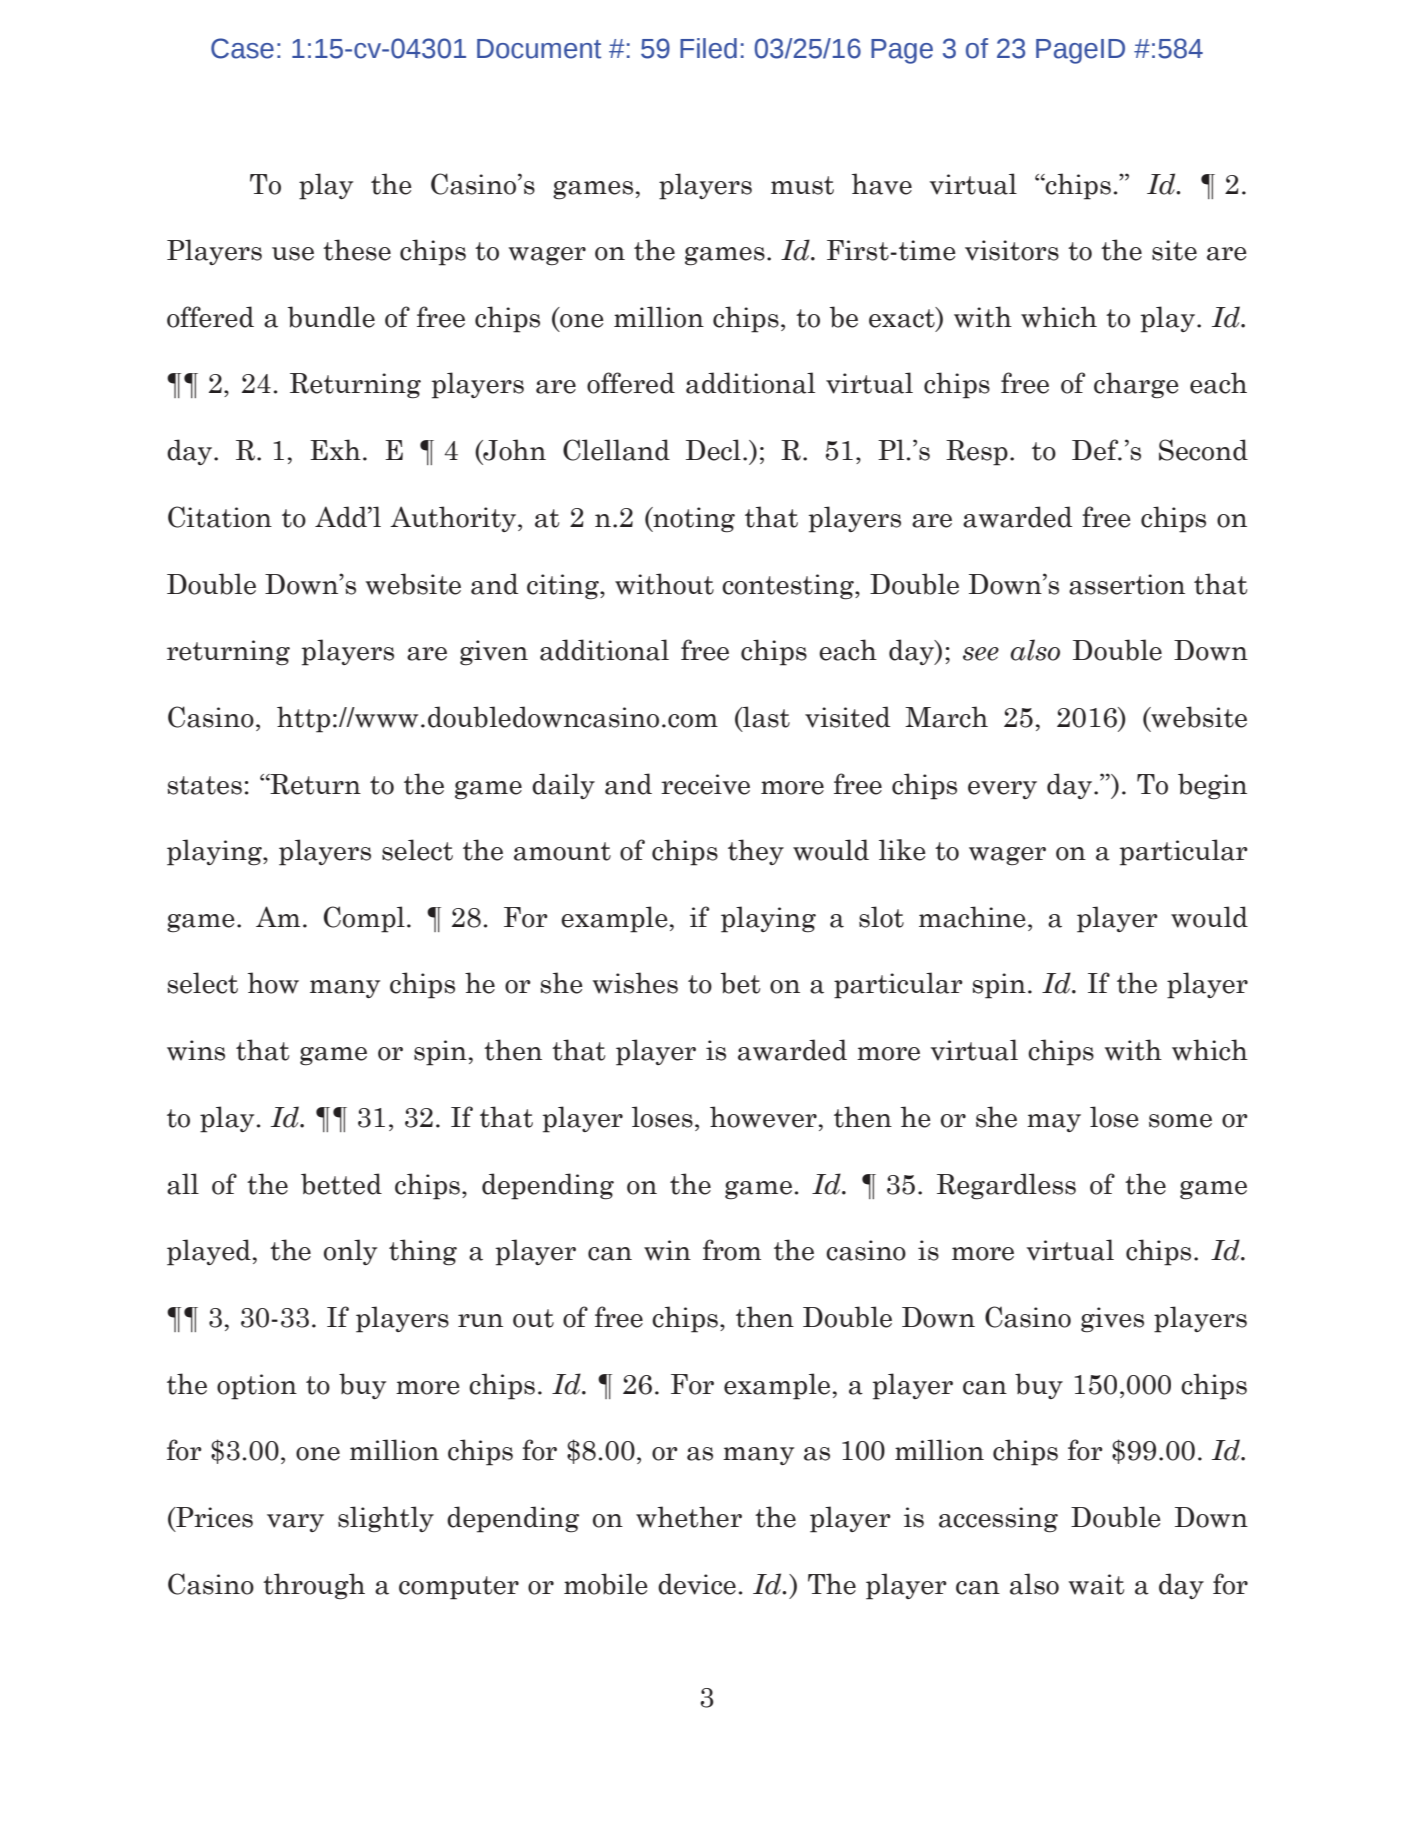  I want to click on vary, so click(295, 1523).
